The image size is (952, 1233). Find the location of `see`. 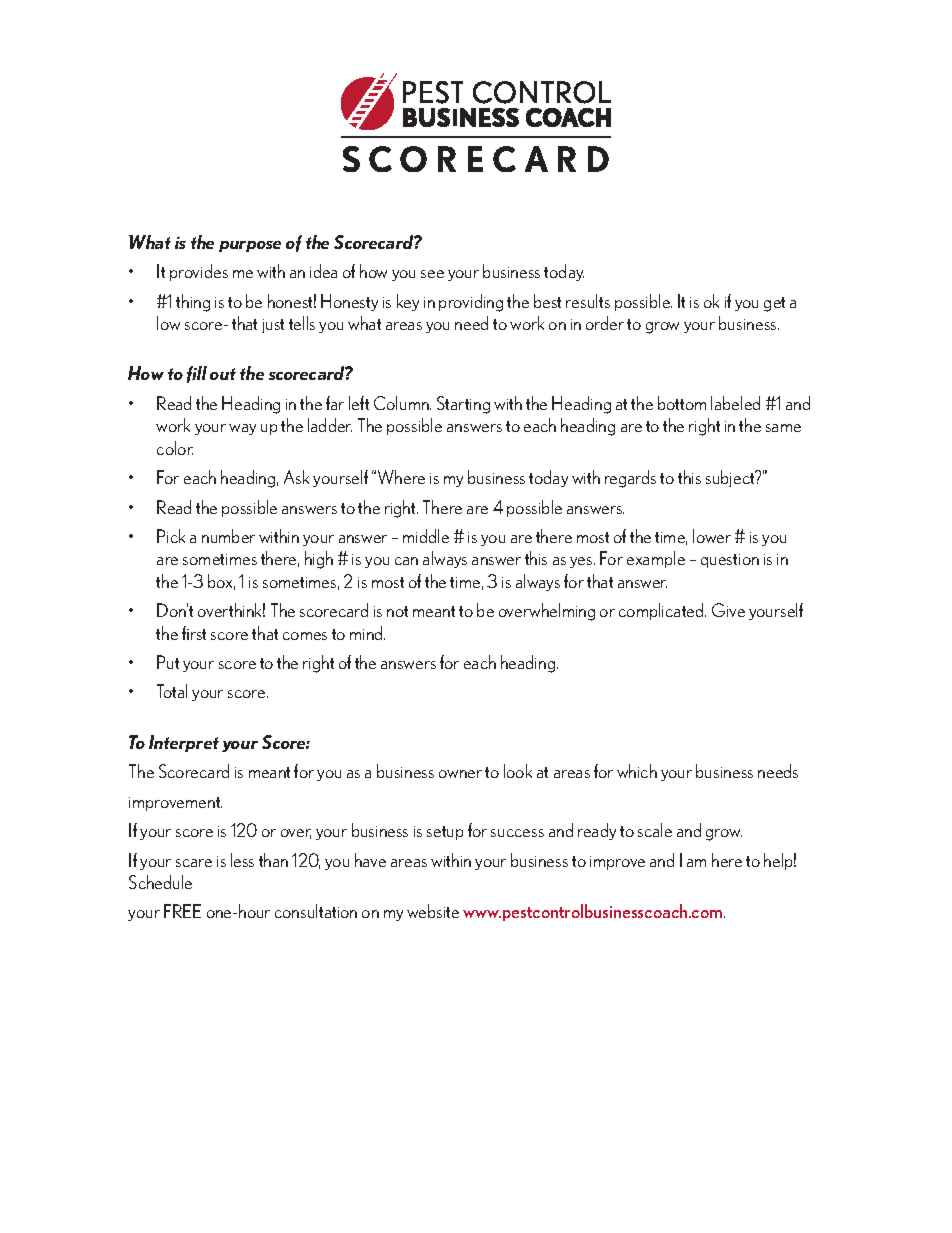

see is located at coordinates (432, 274).
